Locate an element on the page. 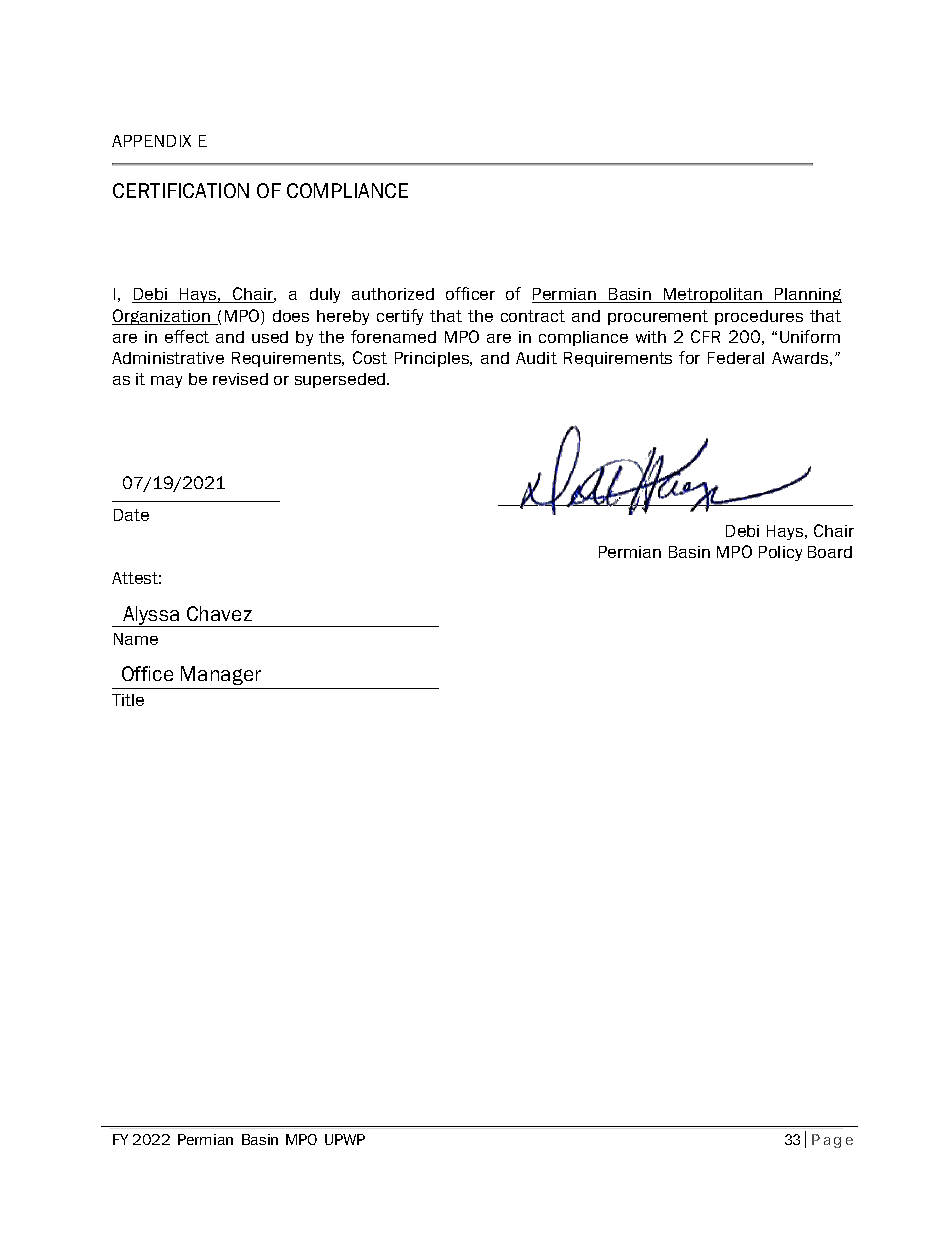  may is located at coordinates (166, 382).
